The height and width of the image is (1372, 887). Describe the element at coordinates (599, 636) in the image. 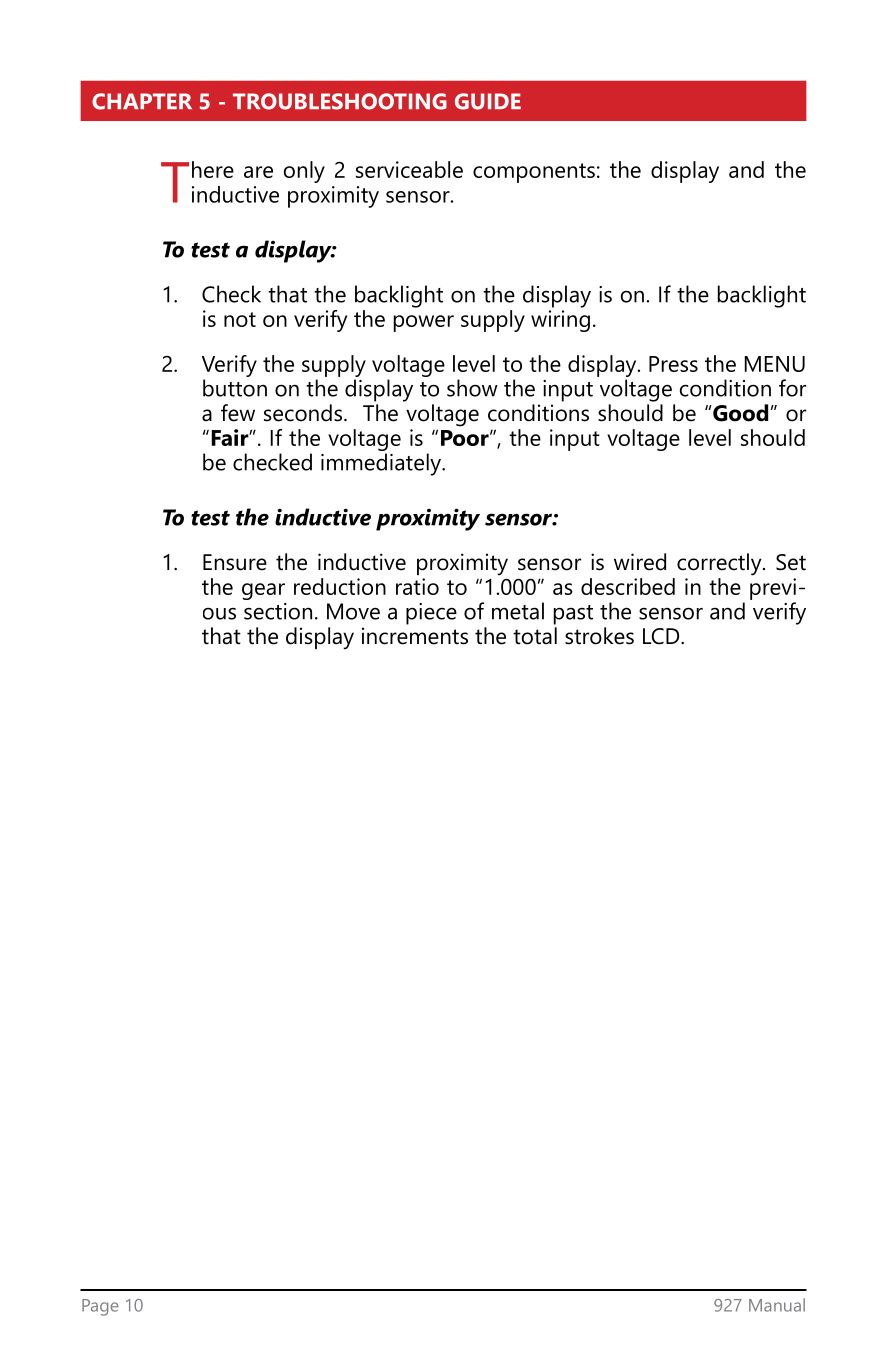

I see `strokes` at that location.
